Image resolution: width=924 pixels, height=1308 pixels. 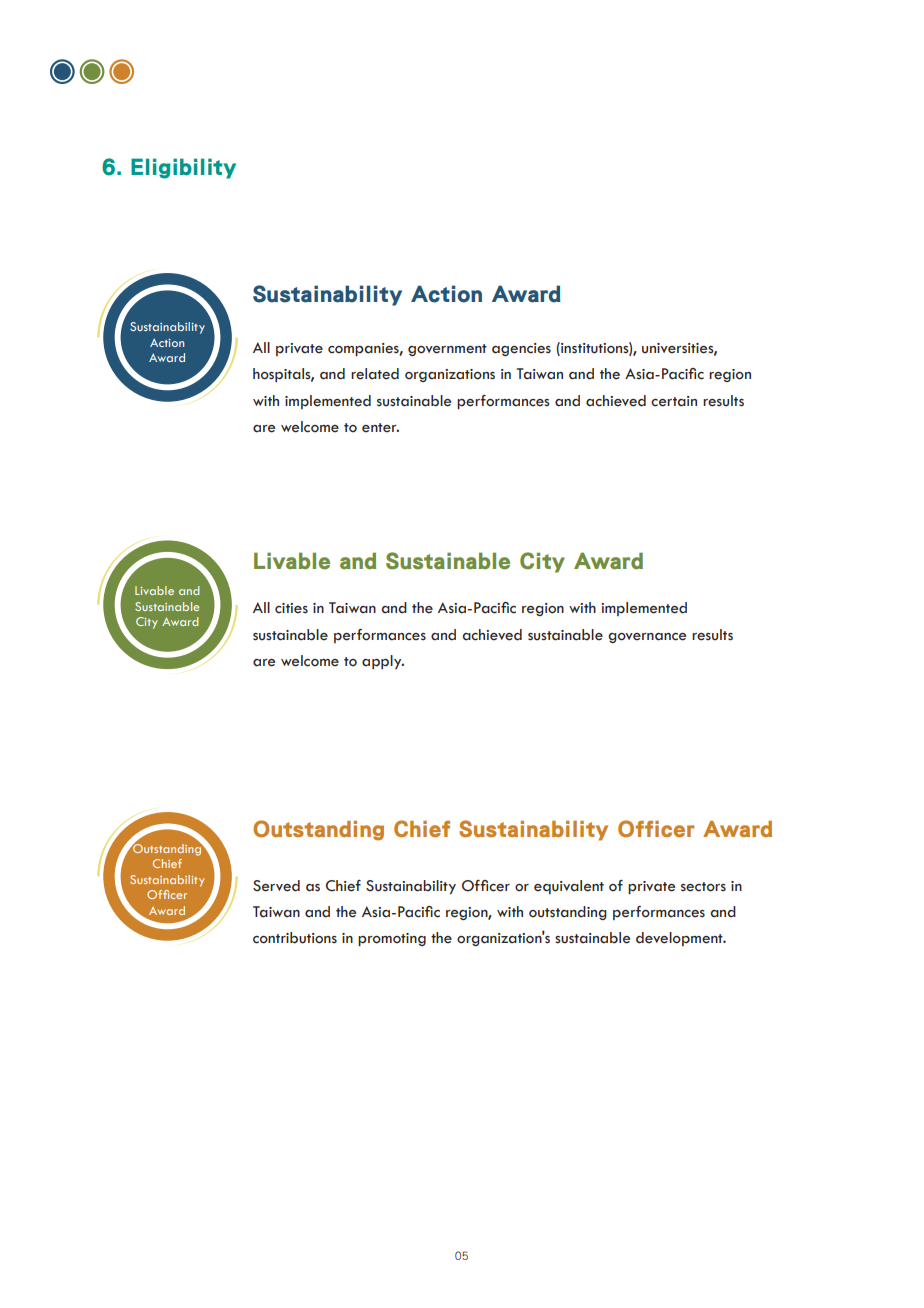 What do you see at coordinates (291, 608) in the document?
I see `cities` at bounding box center [291, 608].
